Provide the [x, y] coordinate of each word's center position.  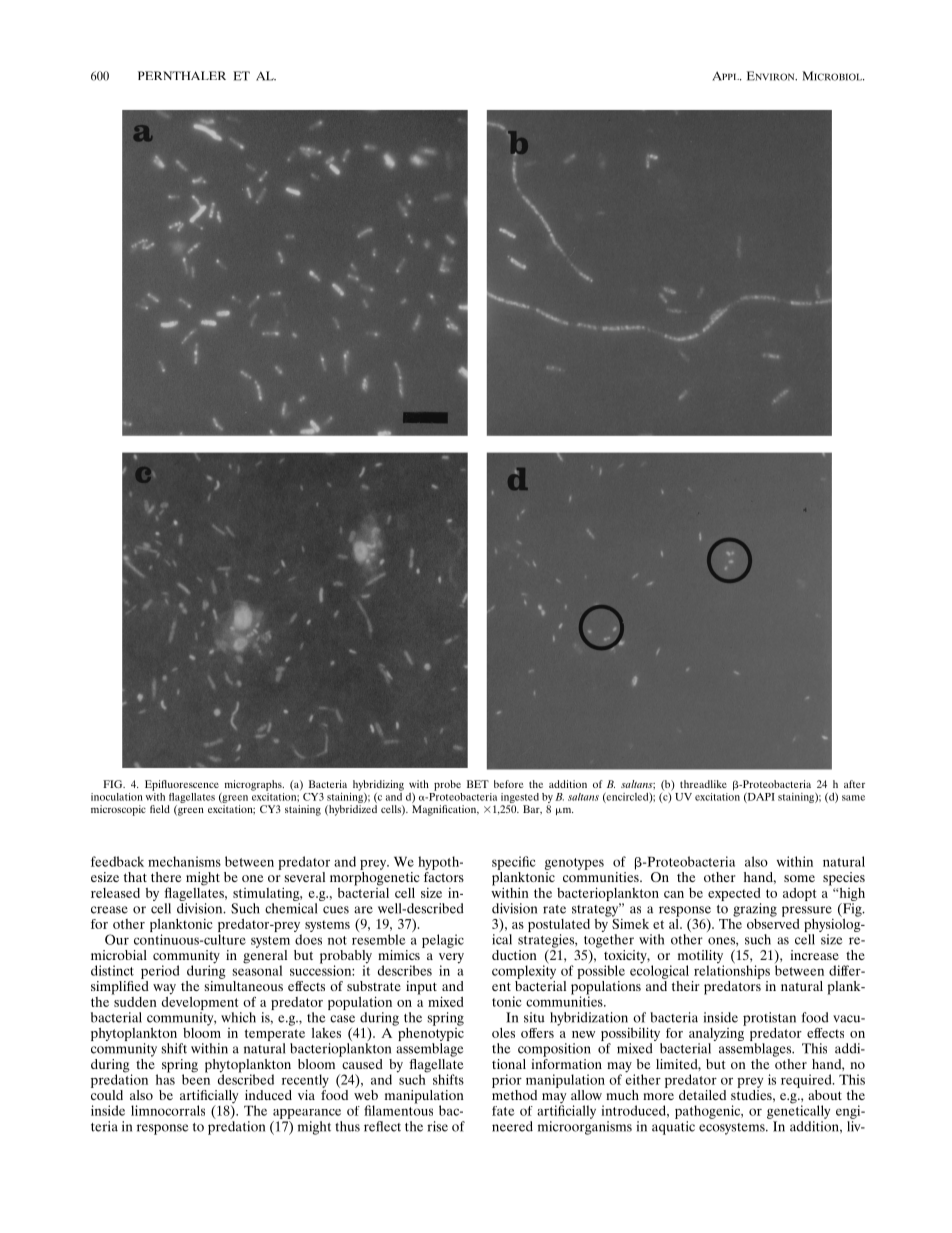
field [160, 809]
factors [444, 877]
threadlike [703, 784]
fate [503, 1111]
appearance [307, 1114]
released [115, 893]
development [200, 1002]
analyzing [717, 1034]
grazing [755, 910]
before [509, 784]
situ [534, 1017]
